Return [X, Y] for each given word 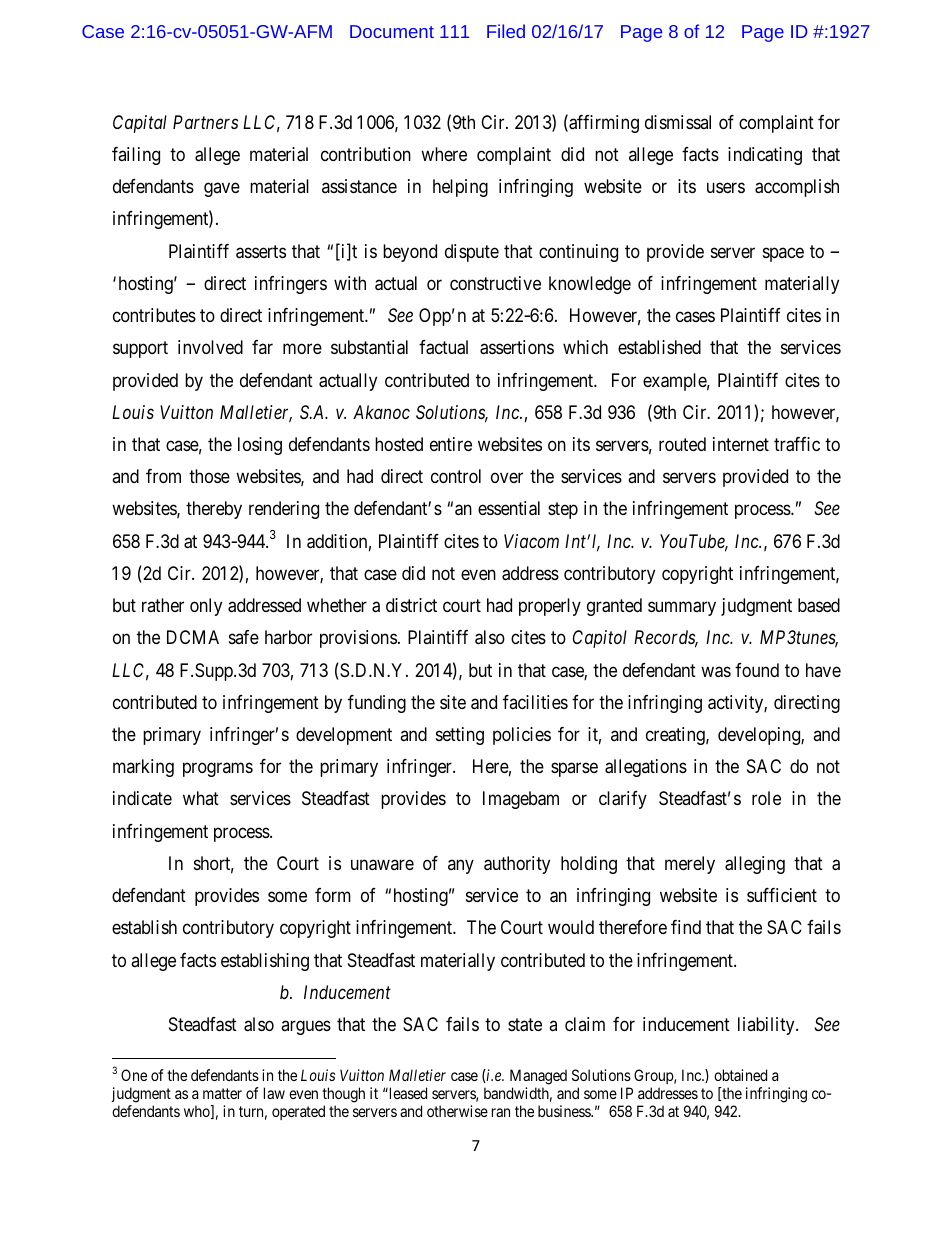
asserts [261, 252]
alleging [755, 865]
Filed [506, 31]
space [783, 254]
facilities [535, 702]
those [209, 476]
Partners [205, 122]
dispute [472, 253]
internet [741, 444]
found [757, 670]
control [456, 476]
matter [222, 1093]
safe [244, 637]
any [461, 866]
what [201, 798]
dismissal [678, 122]
